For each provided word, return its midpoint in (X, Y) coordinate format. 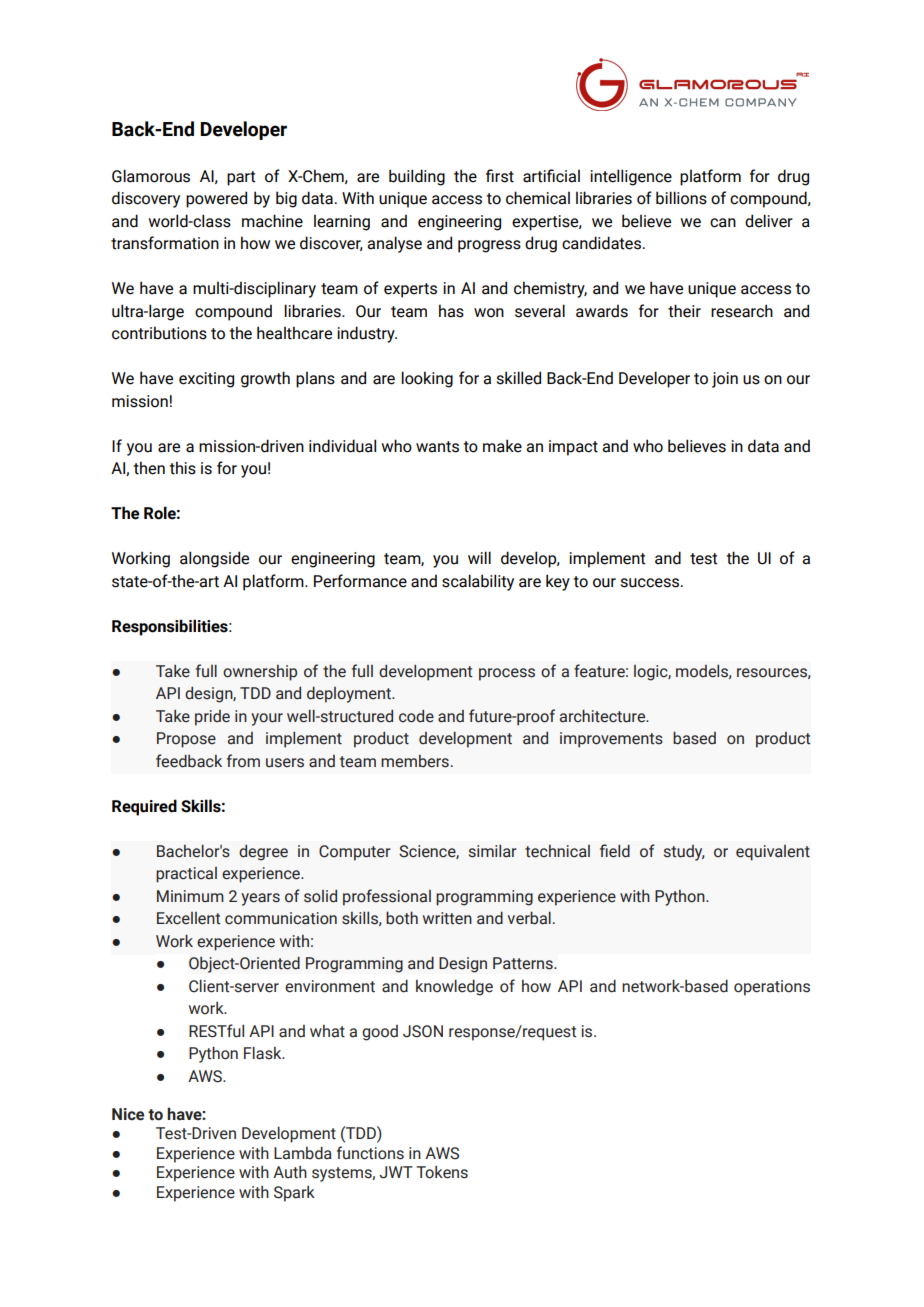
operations (772, 988)
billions (681, 198)
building (417, 177)
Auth (290, 1172)
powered (216, 199)
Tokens (442, 1172)
